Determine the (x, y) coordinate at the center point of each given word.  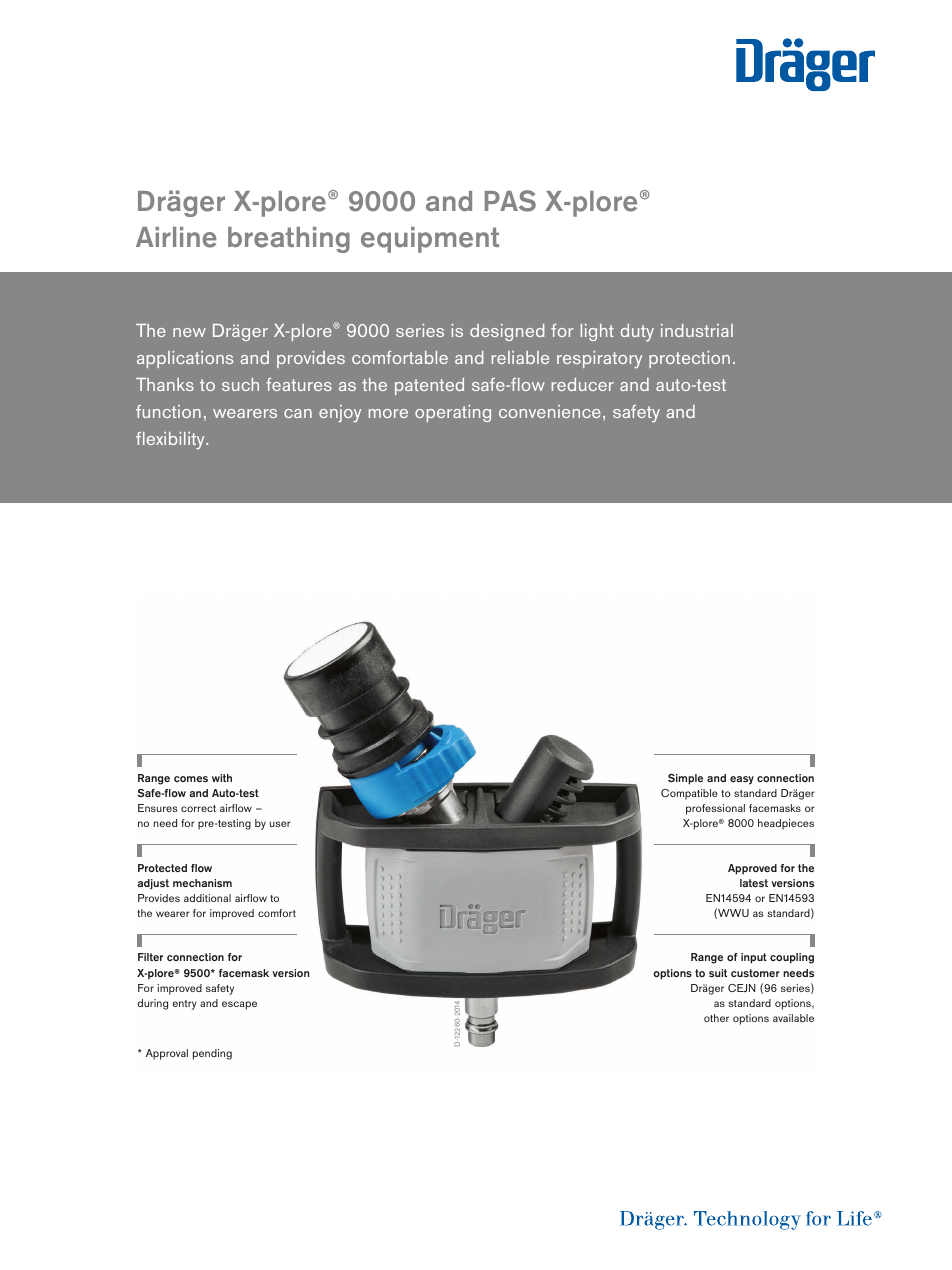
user (280, 824)
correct (198, 808)
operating (453, 413)
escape (239, 1005)
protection (689, 359)
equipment (430, 240)
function (168, 411)
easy (742, 780)
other (716, 1018)
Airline (176, 237)
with (222, 778)
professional (715, 809)
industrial (697, 330)
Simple (685, 779)
